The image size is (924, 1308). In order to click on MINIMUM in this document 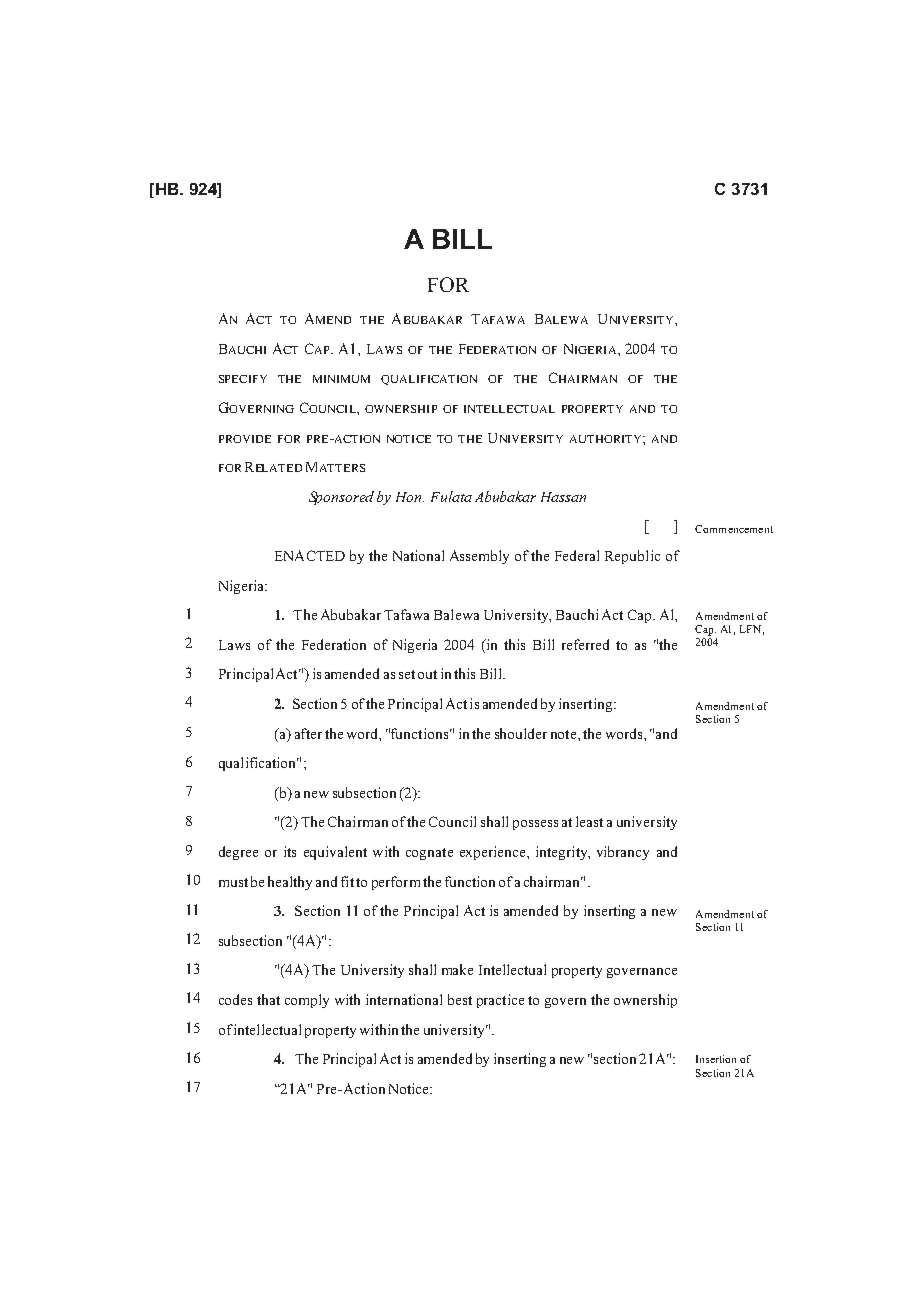, I will do `click(341, 379)`.
